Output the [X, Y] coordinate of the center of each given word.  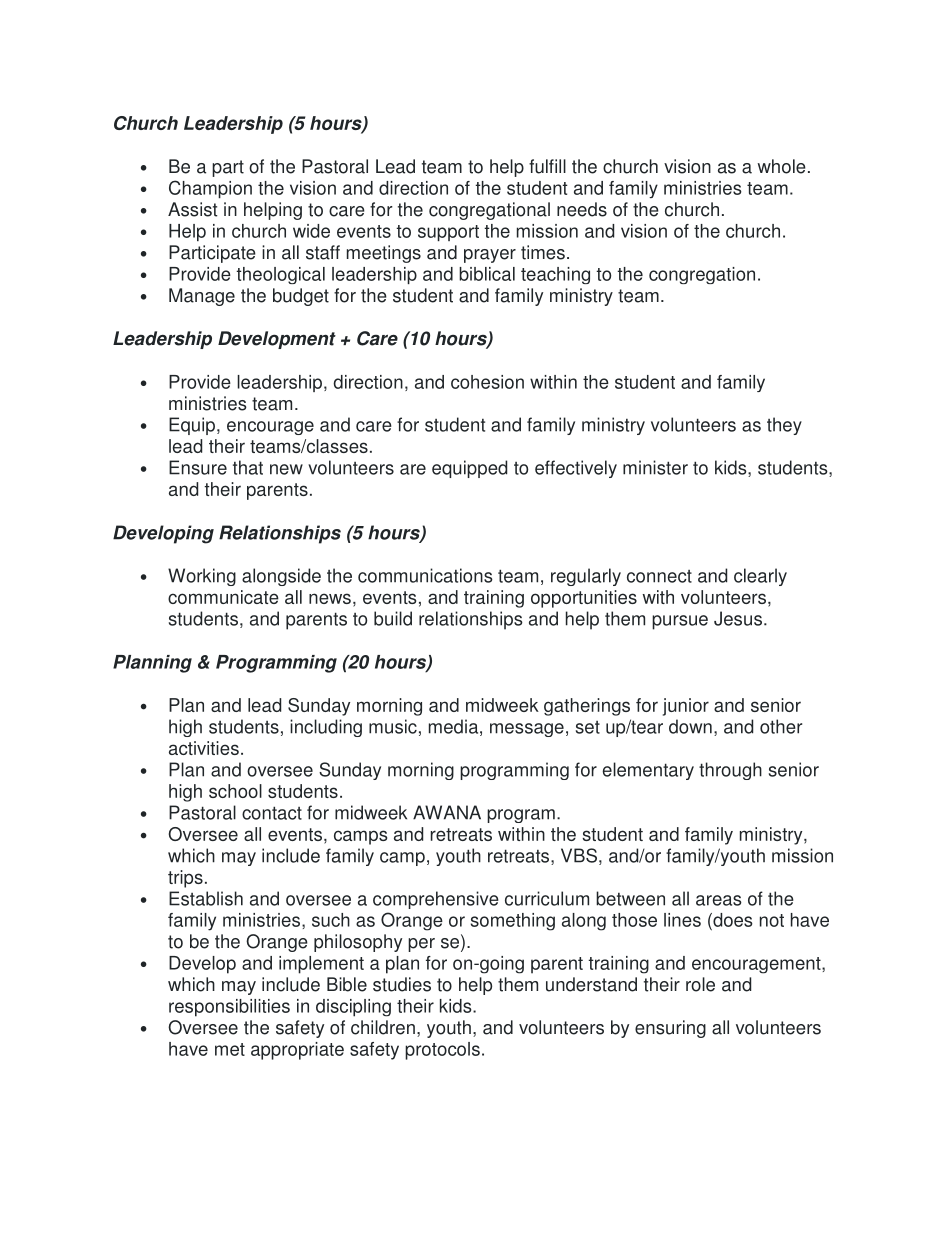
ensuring [670, 1029]
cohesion [487, 382]
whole [782, 166]
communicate [223, 597]
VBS [579, 855]
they [784, 426]
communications [425, 575]
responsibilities [229, 1008]
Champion [210, 189]
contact [272, 813]
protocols [442, 1051]
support [448, 233]
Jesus [738, 618]
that [248, 467]
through [730, 771]
